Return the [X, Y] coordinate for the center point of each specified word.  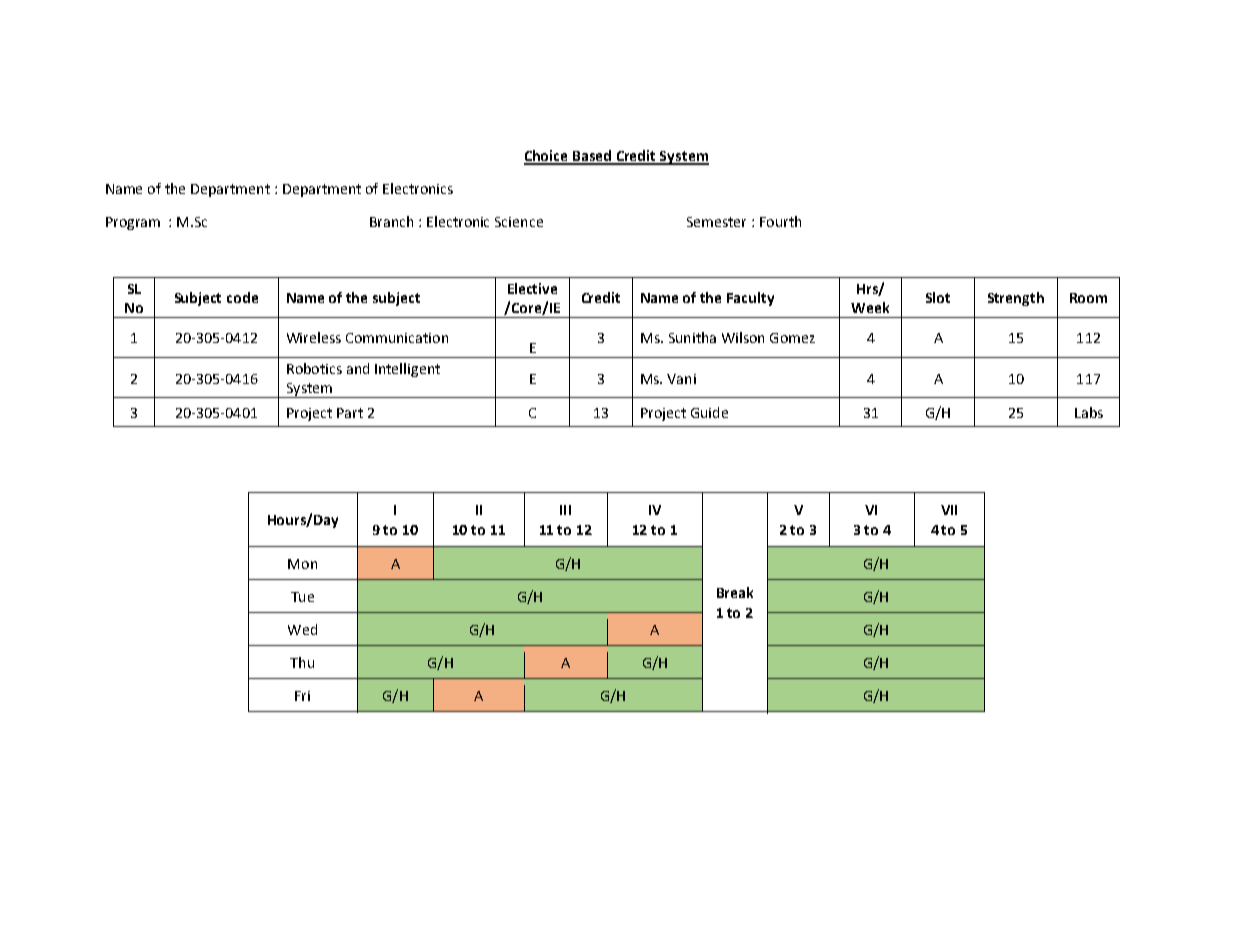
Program [133, 223]
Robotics [314, 368]
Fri [302, 696]
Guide [709, 412]
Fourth [780, 221]
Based [592, 157]
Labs [1089, 412]
